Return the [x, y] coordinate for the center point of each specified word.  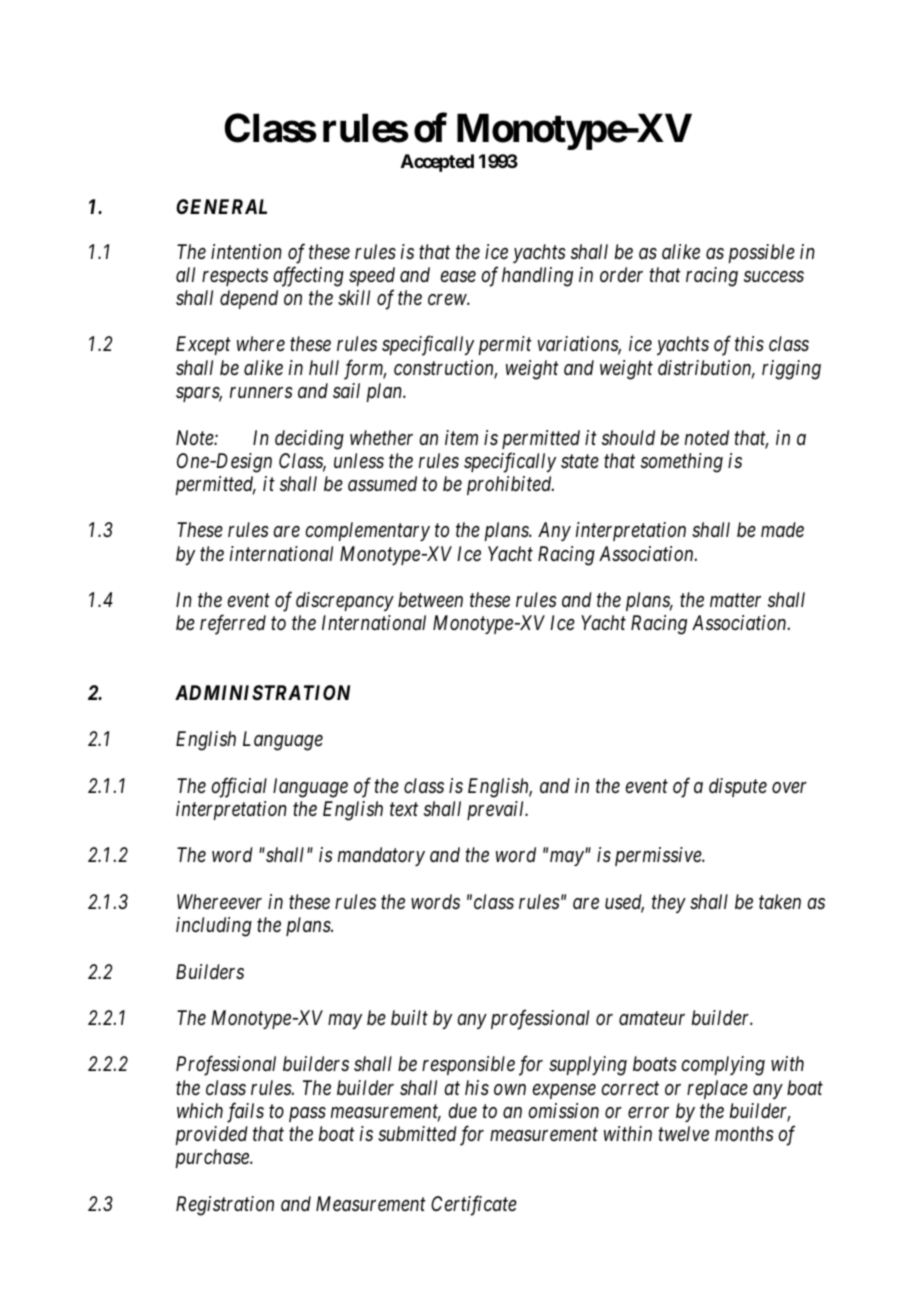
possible [761, 253]
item [461, 437]
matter [735, 600]
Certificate [474, 1205]
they [669, 903]
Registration [225, 1206]
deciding [309, 440]
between [430, 599]
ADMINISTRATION [262, 692]
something [682, 463]
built [409, 1018]
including [214, 927]
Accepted [437, 163]
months [744, 1133]
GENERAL [221, 206]
